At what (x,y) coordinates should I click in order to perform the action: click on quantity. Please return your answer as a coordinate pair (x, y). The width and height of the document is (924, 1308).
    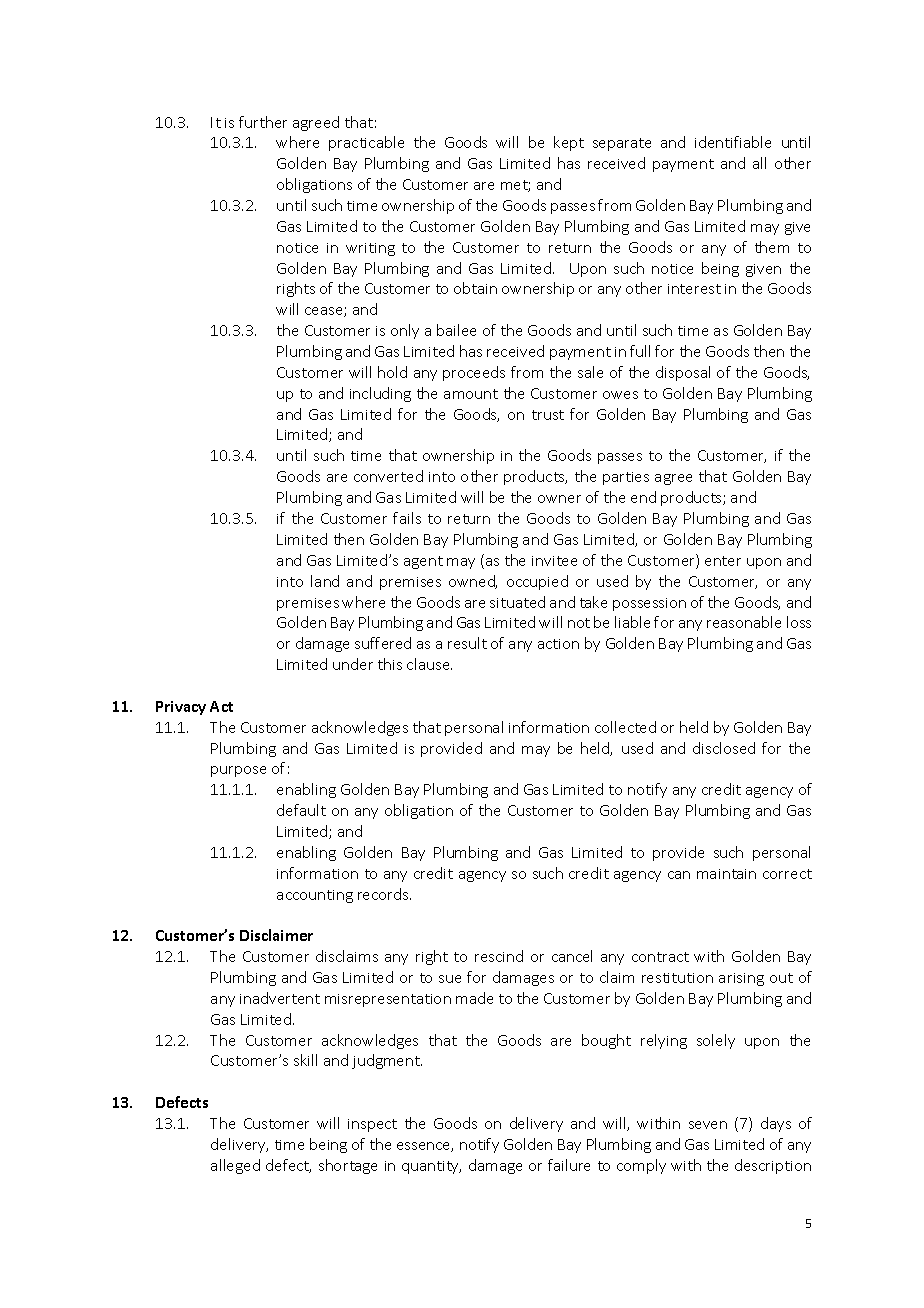
    Looking at the image, I should click on (431, 1167).
